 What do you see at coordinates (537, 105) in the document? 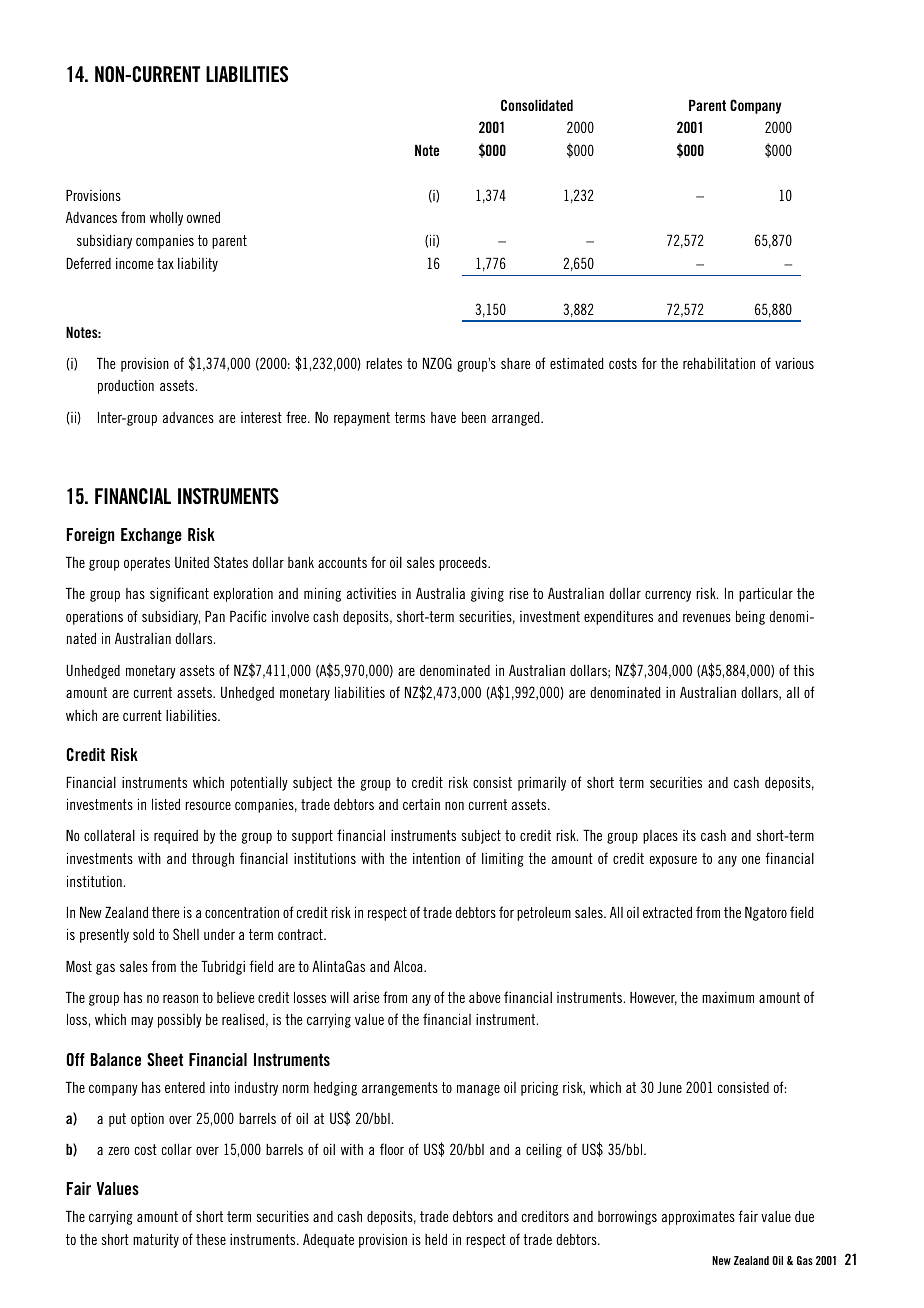
I see `Consolidated` at bounding box center [537, 105].
